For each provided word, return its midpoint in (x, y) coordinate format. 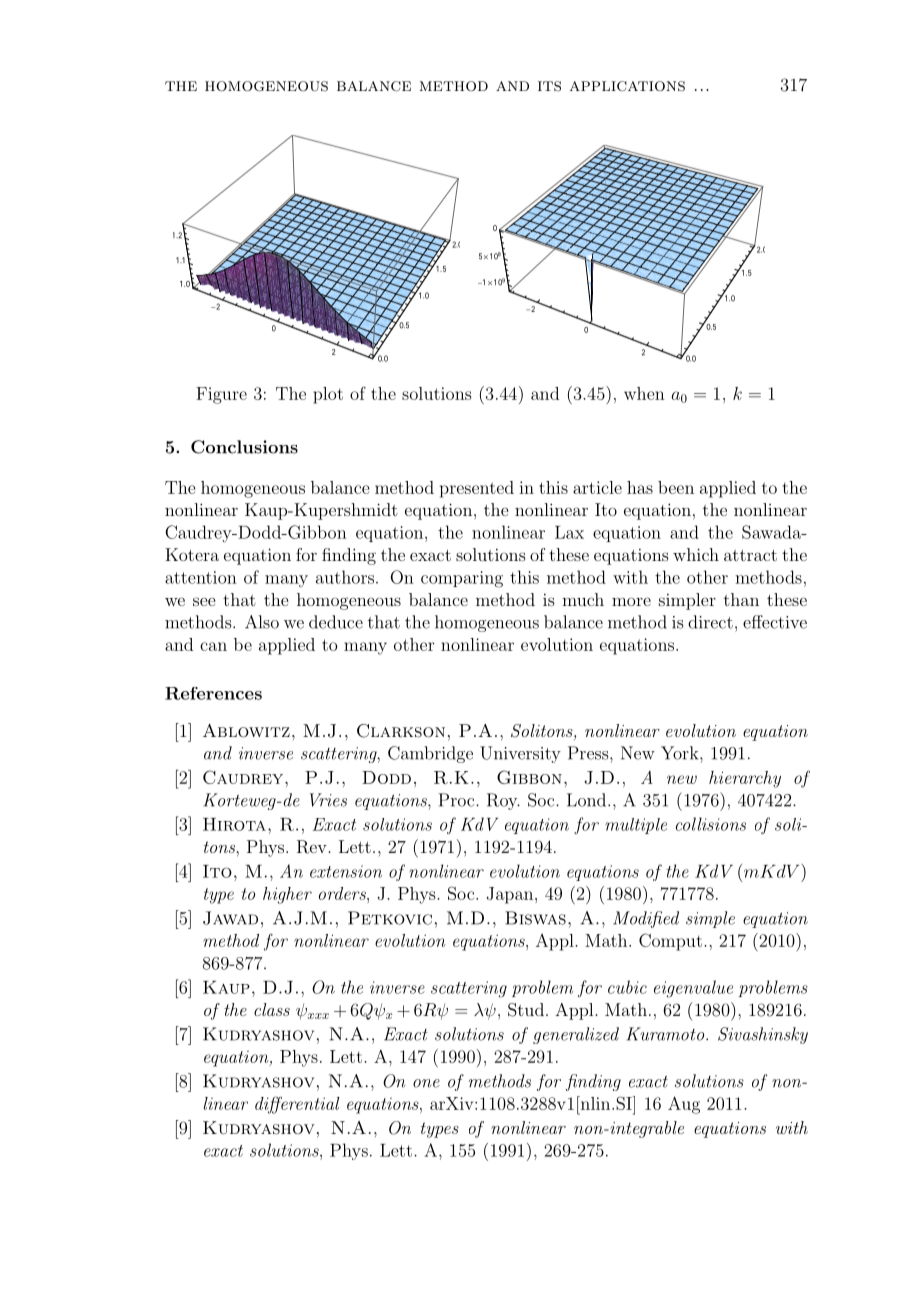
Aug (684, 1105)
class (272, 1009)
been (676, 487)
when (644, 393)
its (549, 86)
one (426, 1083)
